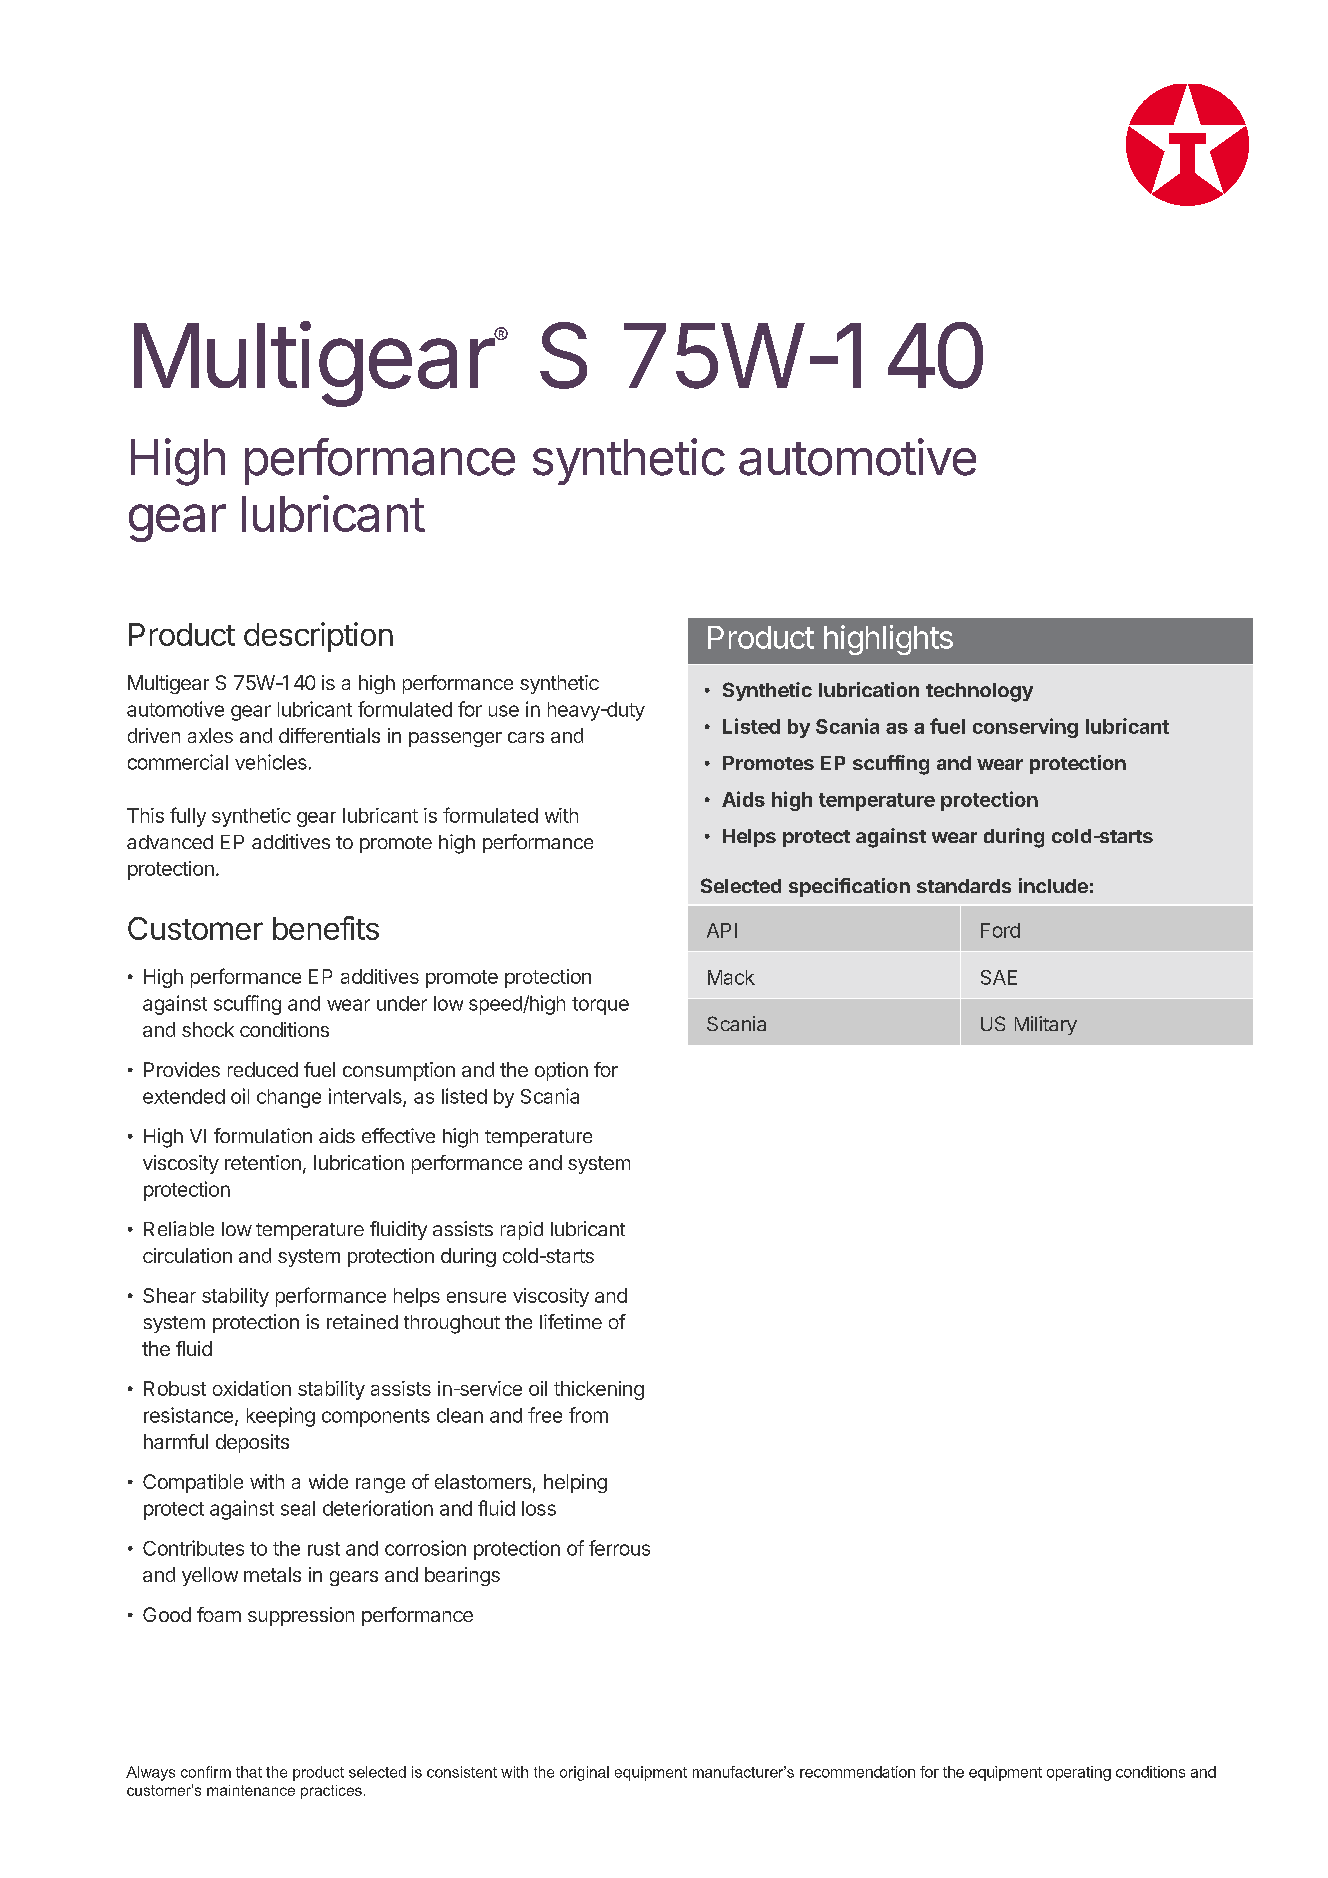 This screenshot has width=1328, height=1878. I want to click on use, so click(504, 711).
